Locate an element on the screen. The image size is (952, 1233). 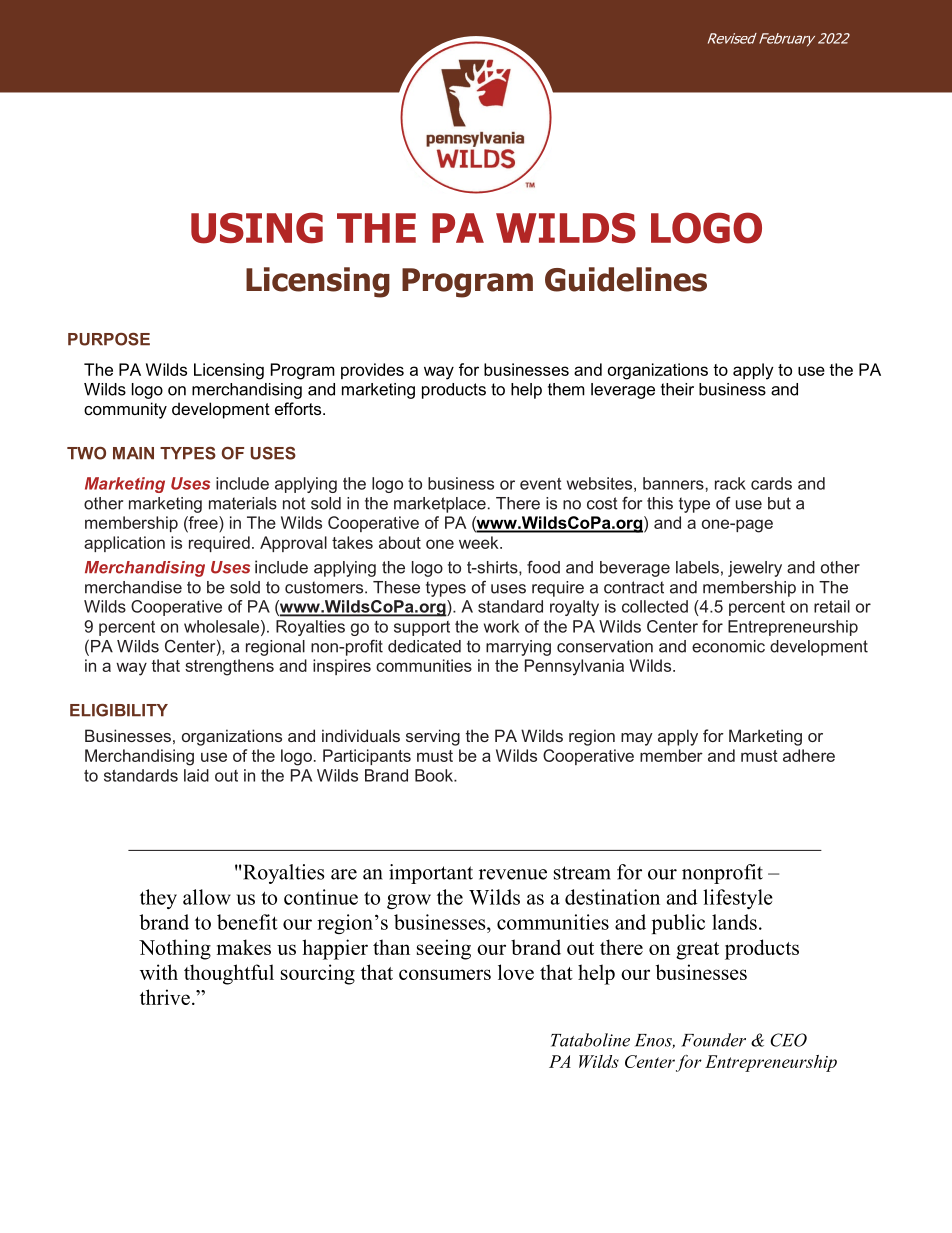
but is located at coordinates (779, 503).
